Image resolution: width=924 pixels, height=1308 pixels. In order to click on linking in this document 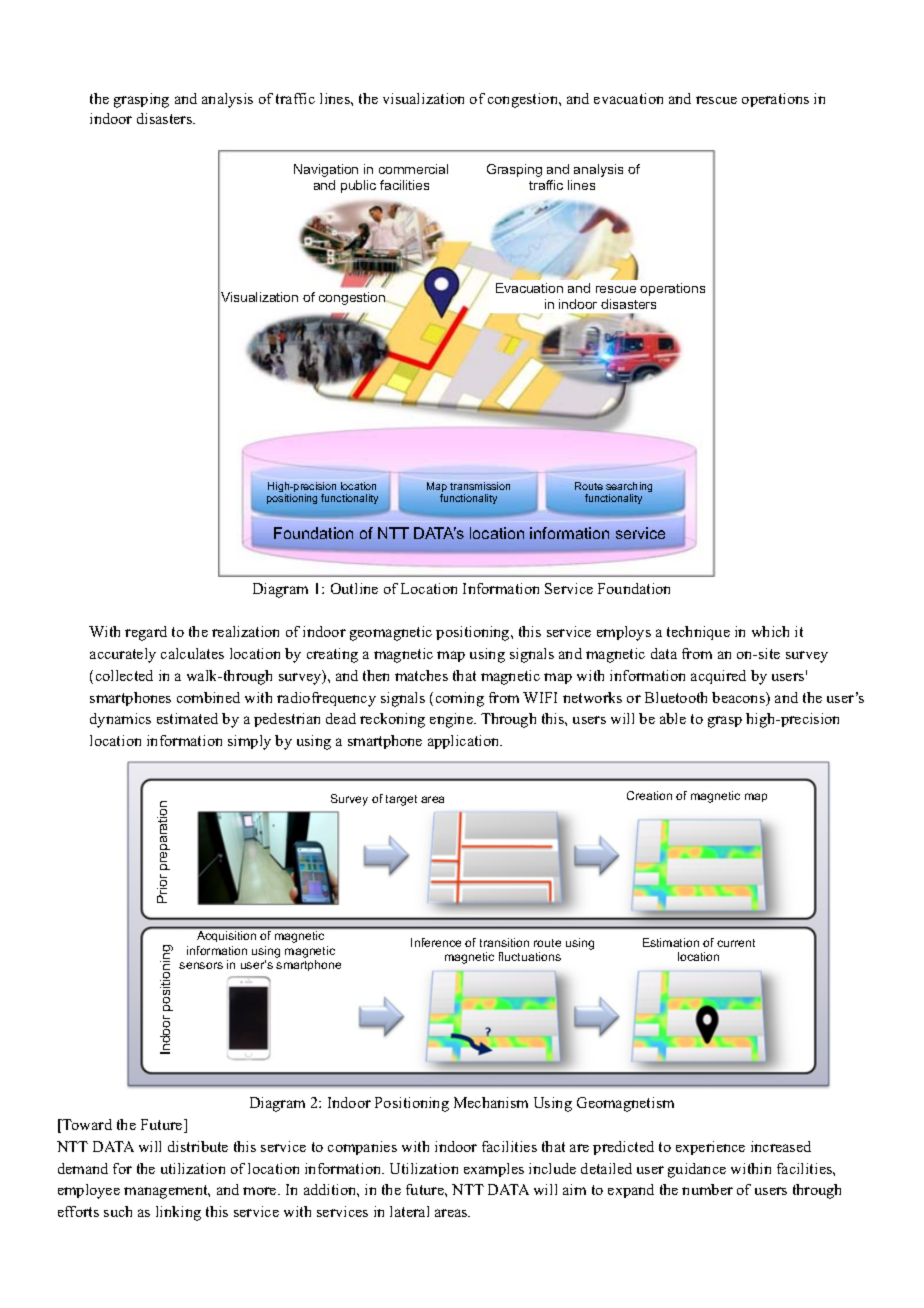, I will do `click(178, 1213)`.
